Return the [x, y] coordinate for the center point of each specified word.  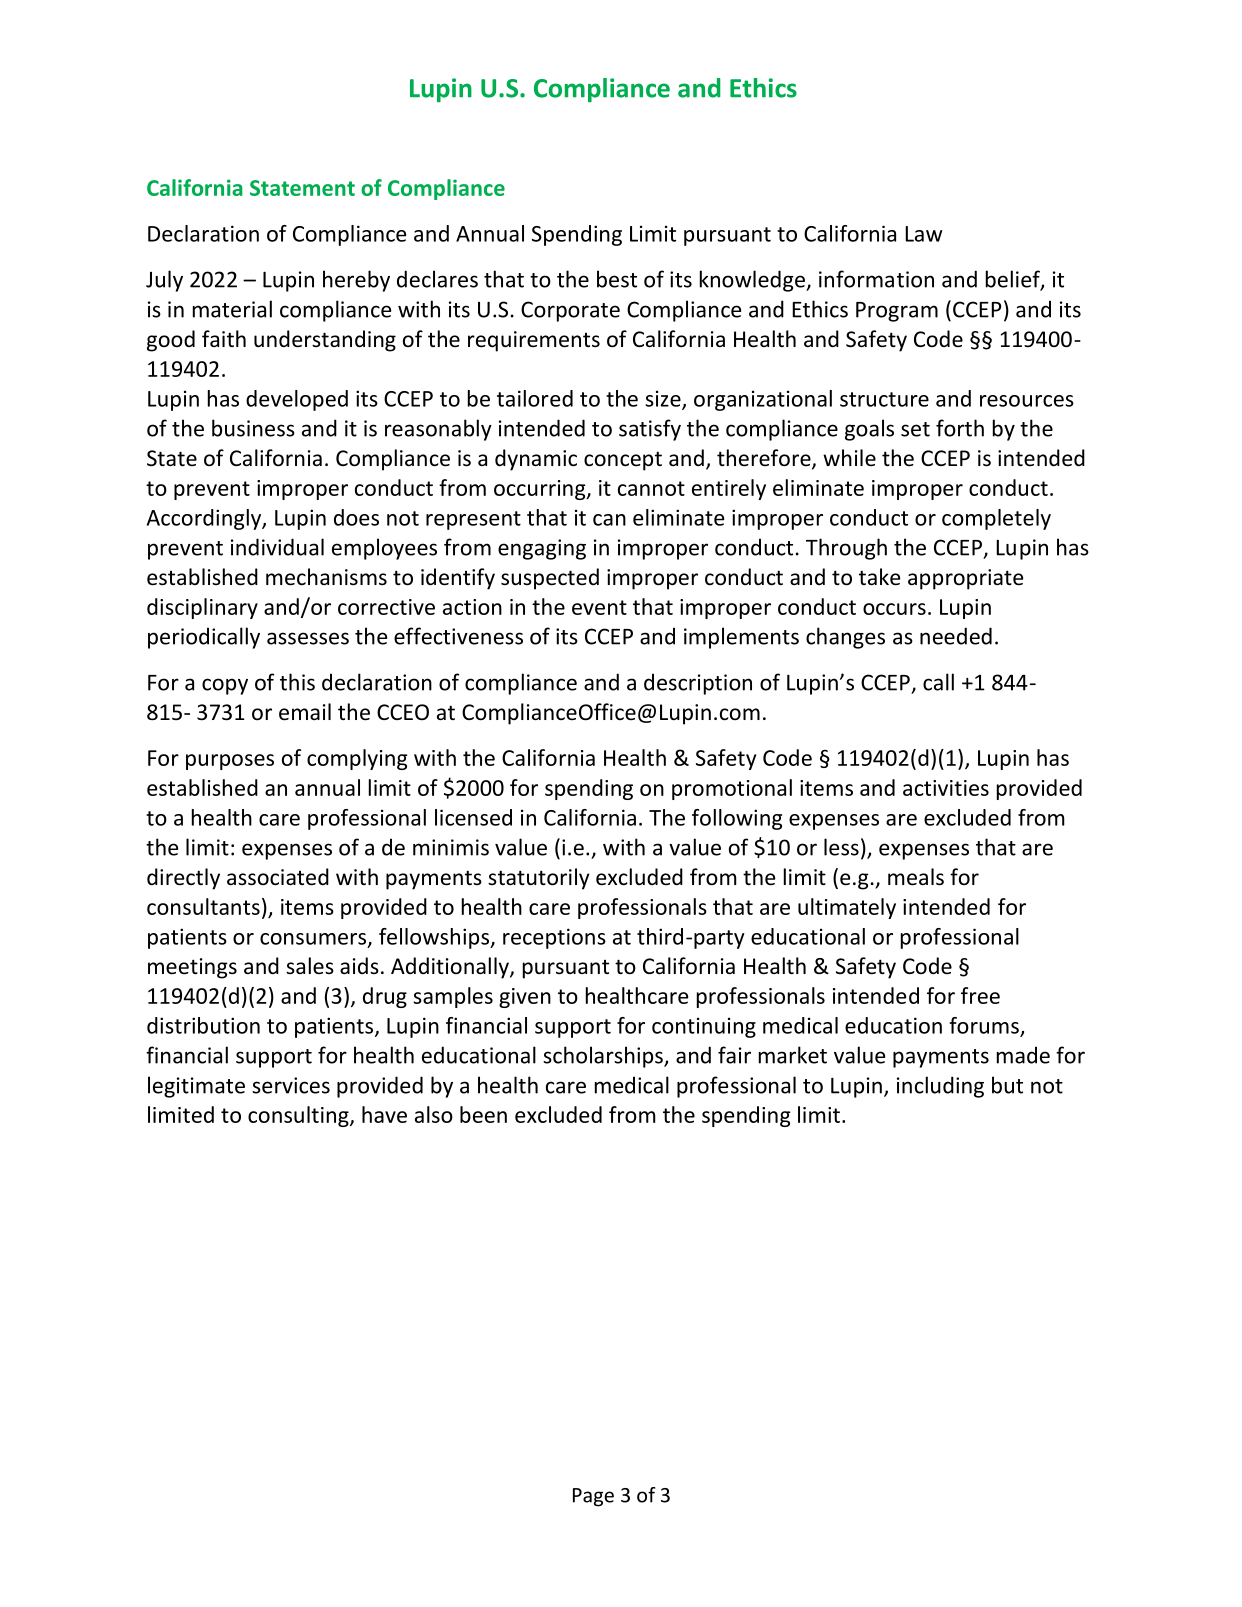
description [698, 684]
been [483, 1114]
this [297, 682]
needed [956, 636]
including [940, 1087]
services [291, 1085]
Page [593, 1497]
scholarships [604, 1057]
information [876, 279]
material [232, 309]
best [617, 279]
